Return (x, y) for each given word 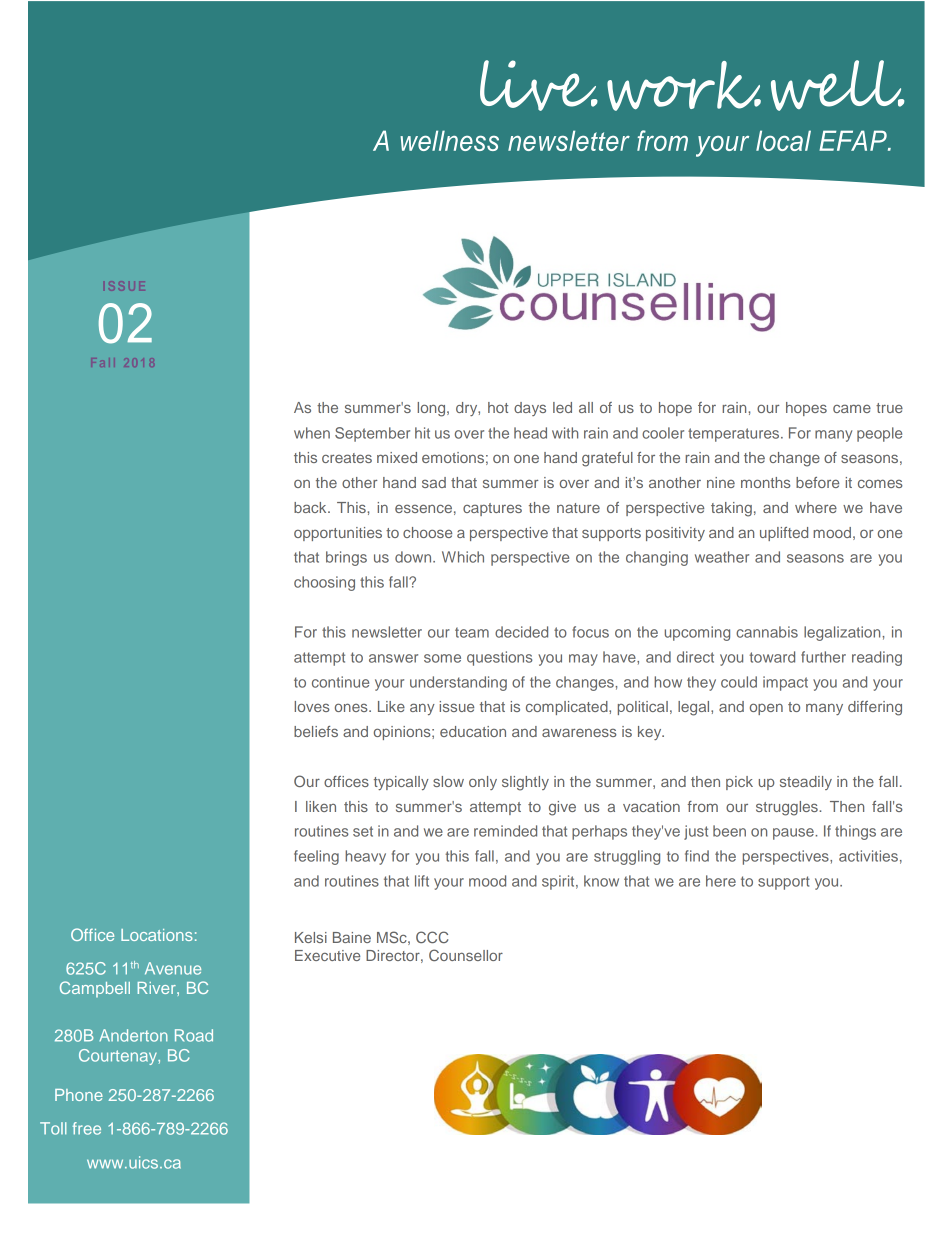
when (312, 433)
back (311, 507)
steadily (806, 783)
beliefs (316, 731)
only (483, 783)
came (852, 408)
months (766, 482)
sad (434, 482)
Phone (79, 1095)
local (783, 140)
